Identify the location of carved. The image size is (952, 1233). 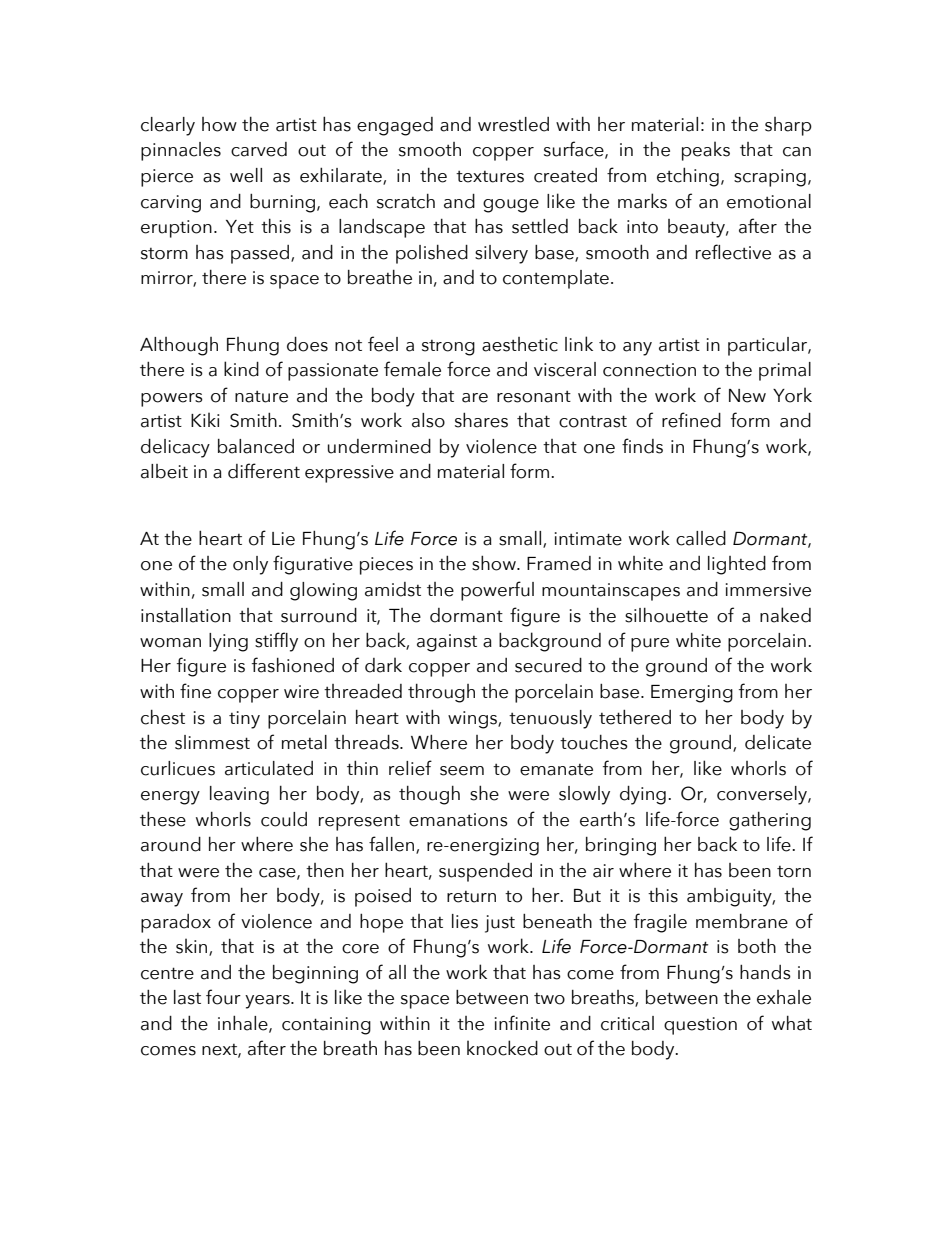
(259, 149).
